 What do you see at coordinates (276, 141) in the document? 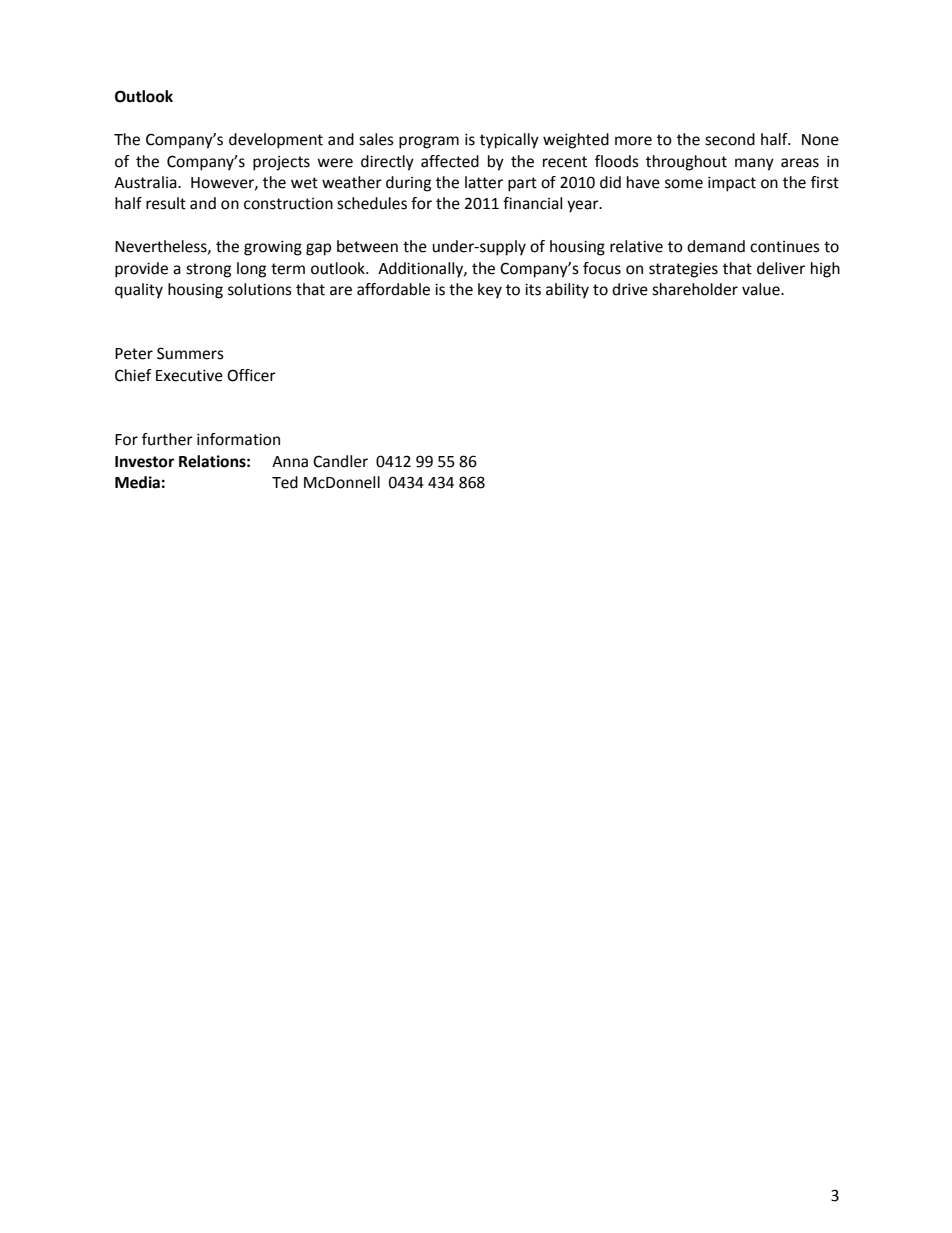
I see `development` at bounding box center [276, 141].
